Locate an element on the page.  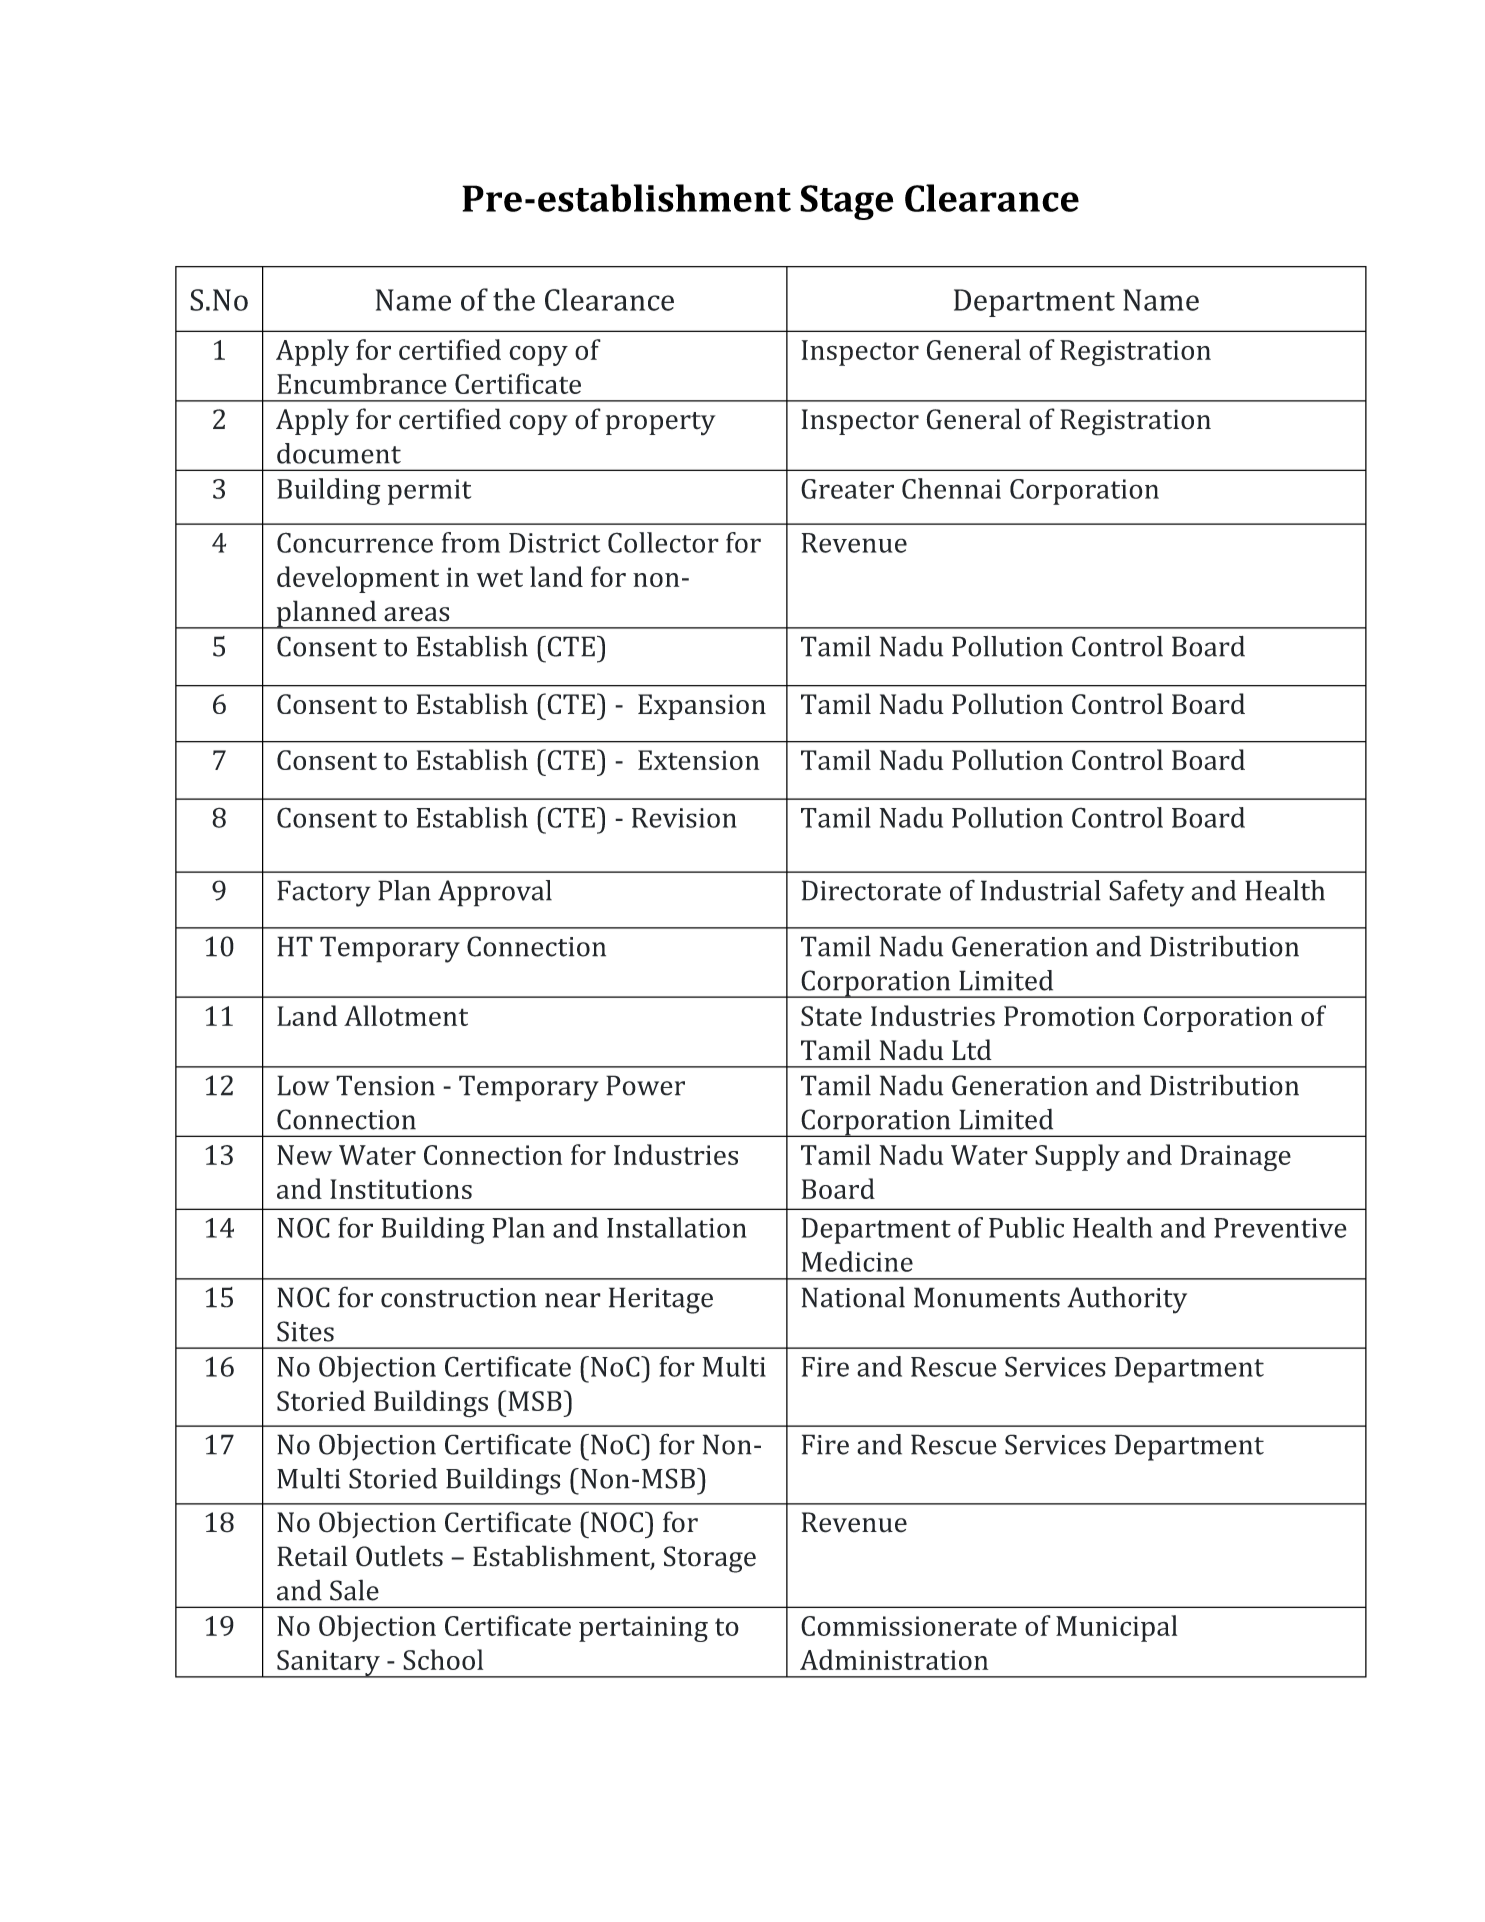
Greater is located at coordinates (847, 489).
